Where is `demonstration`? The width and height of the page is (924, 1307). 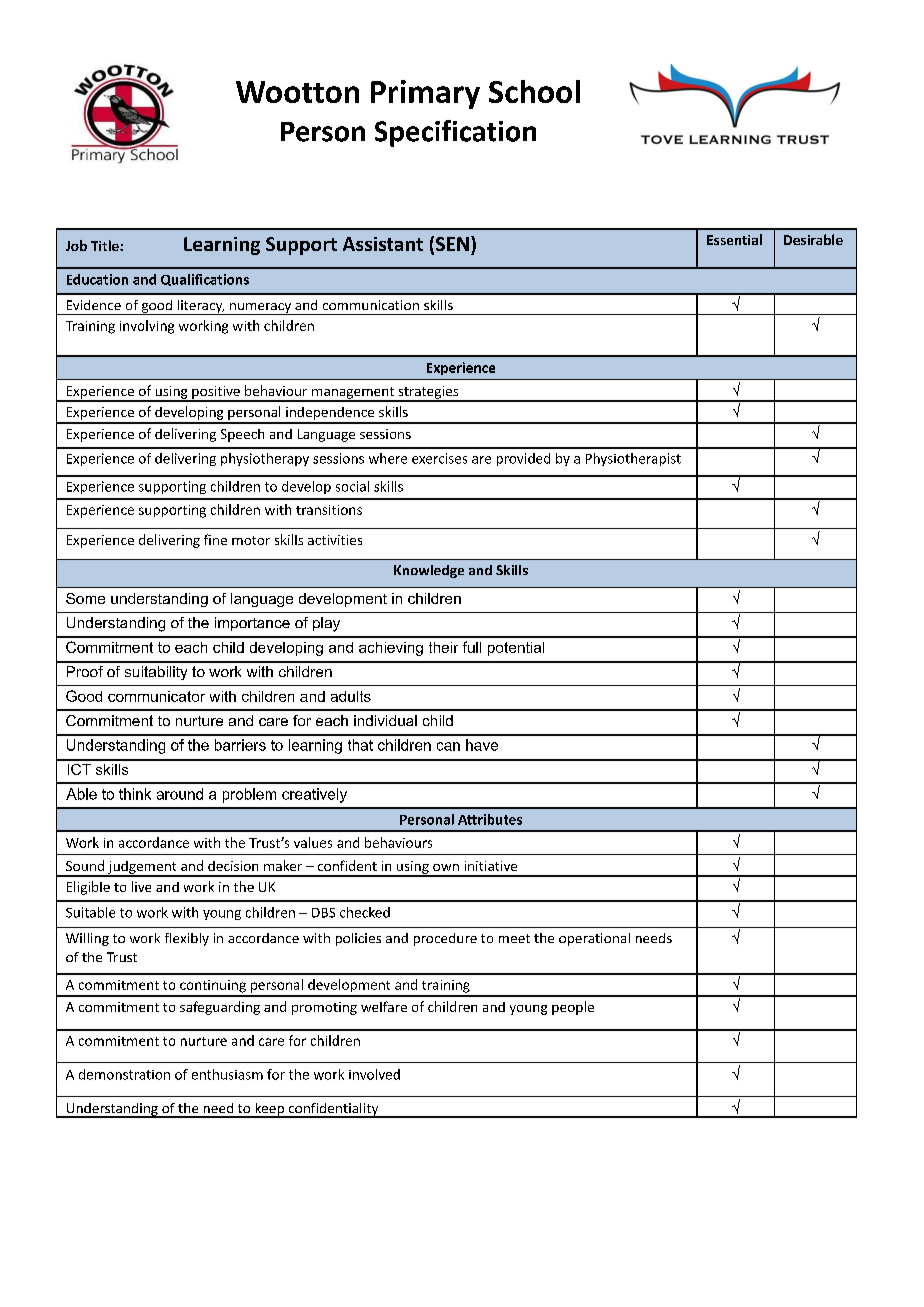
demonstration is located at coordinates (124, 1074).
